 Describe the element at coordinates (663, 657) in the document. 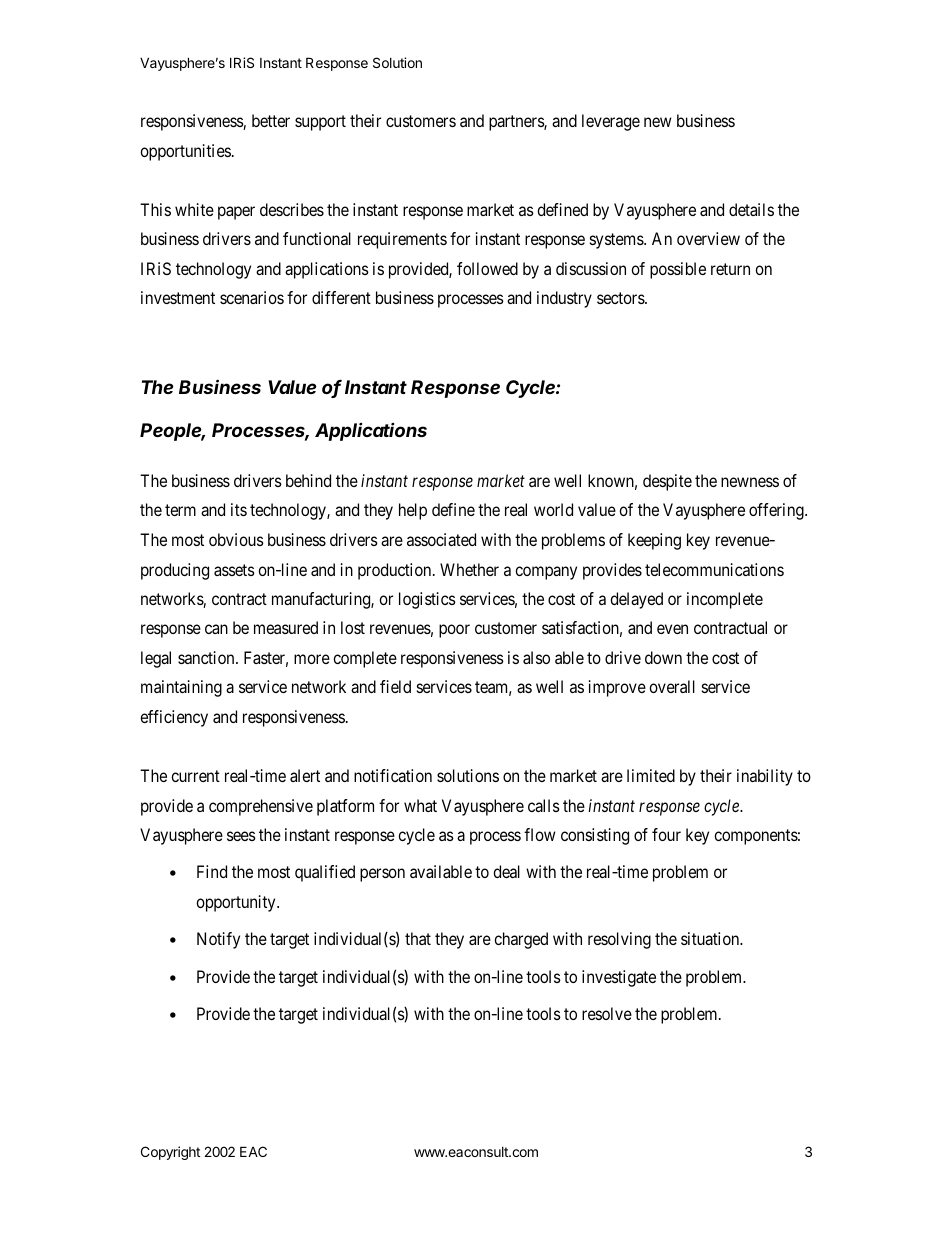

I see `down` at that location.
